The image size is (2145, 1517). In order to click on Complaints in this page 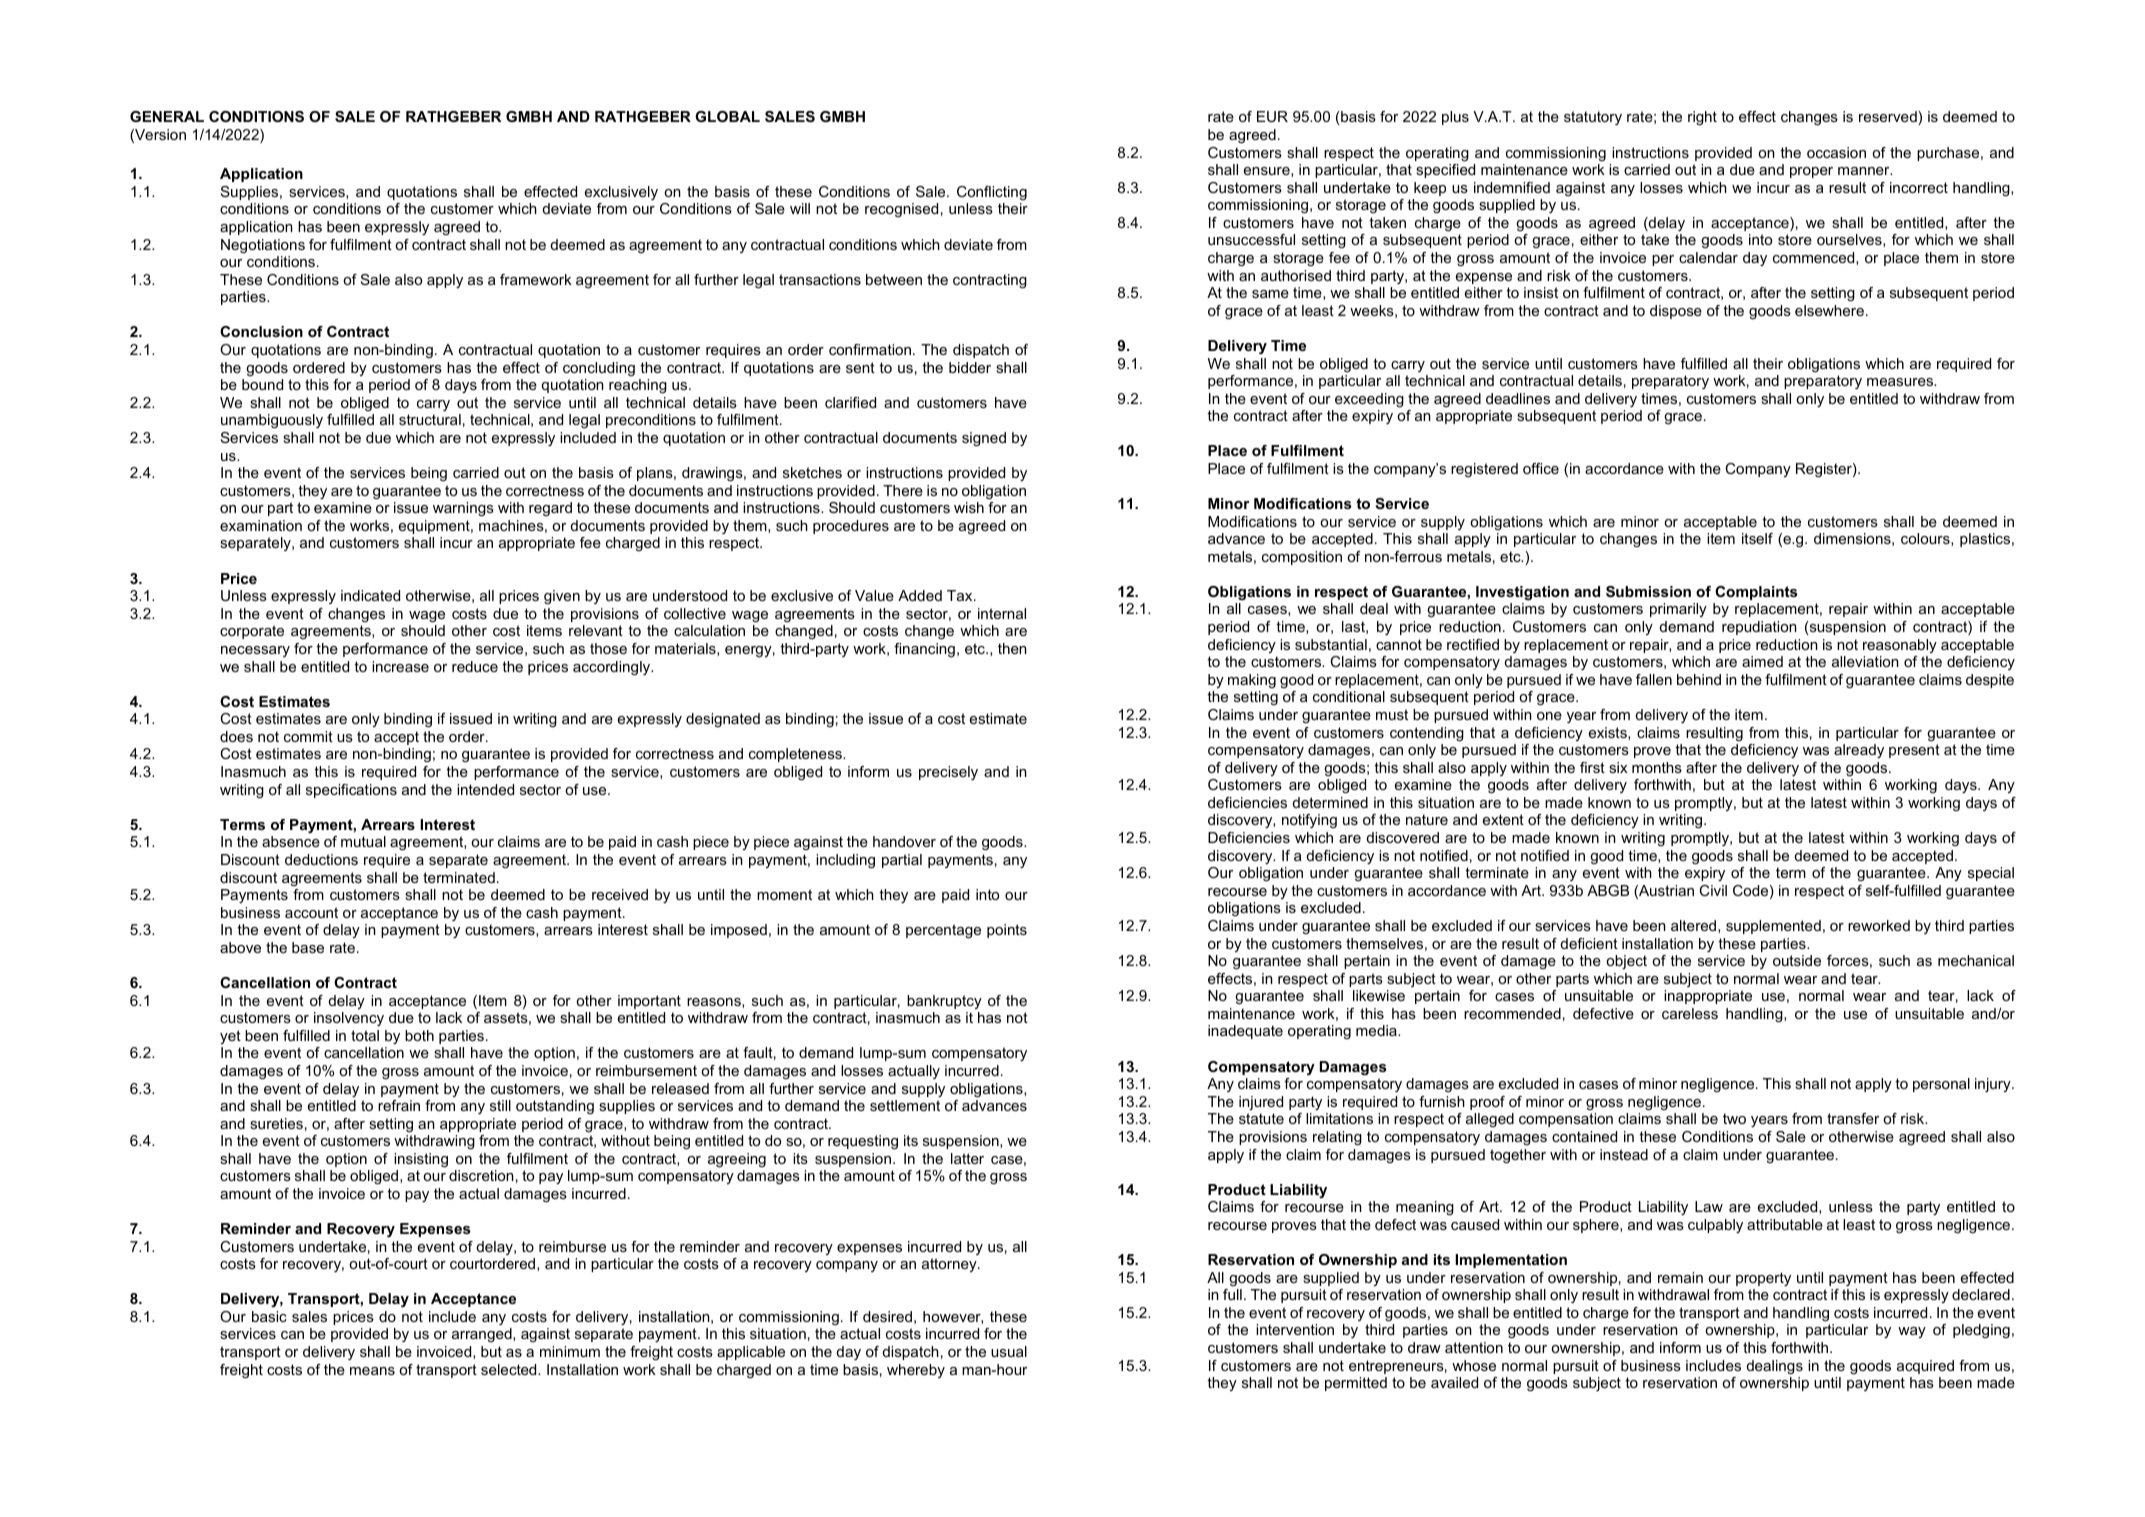, I will do `click(1756, 593)`.
